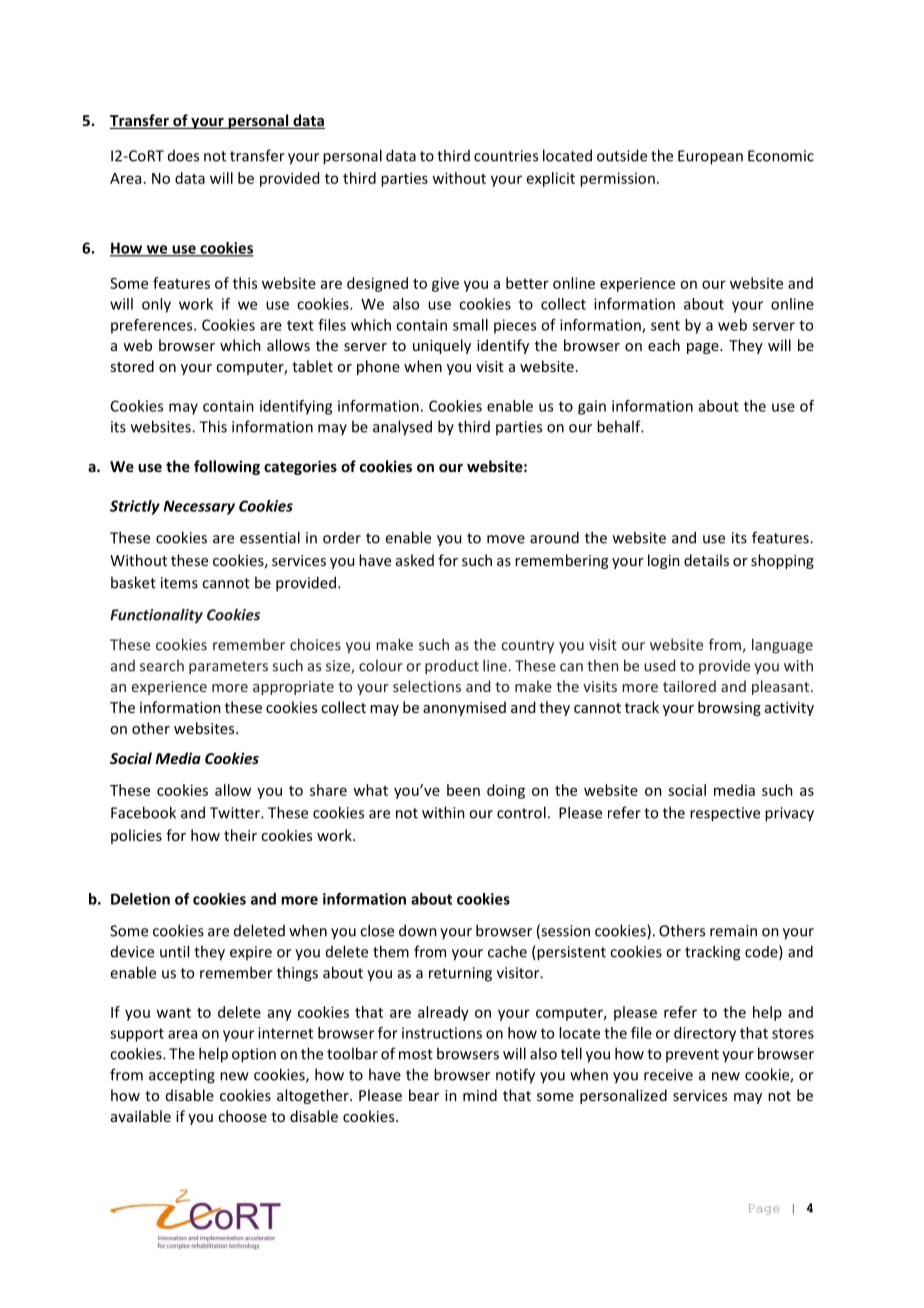 The width and height of the image is (924, 1308). What do you see at coordinates (480, 1095) in the image?
I see `mind` at bounding box center [480, 1095].
